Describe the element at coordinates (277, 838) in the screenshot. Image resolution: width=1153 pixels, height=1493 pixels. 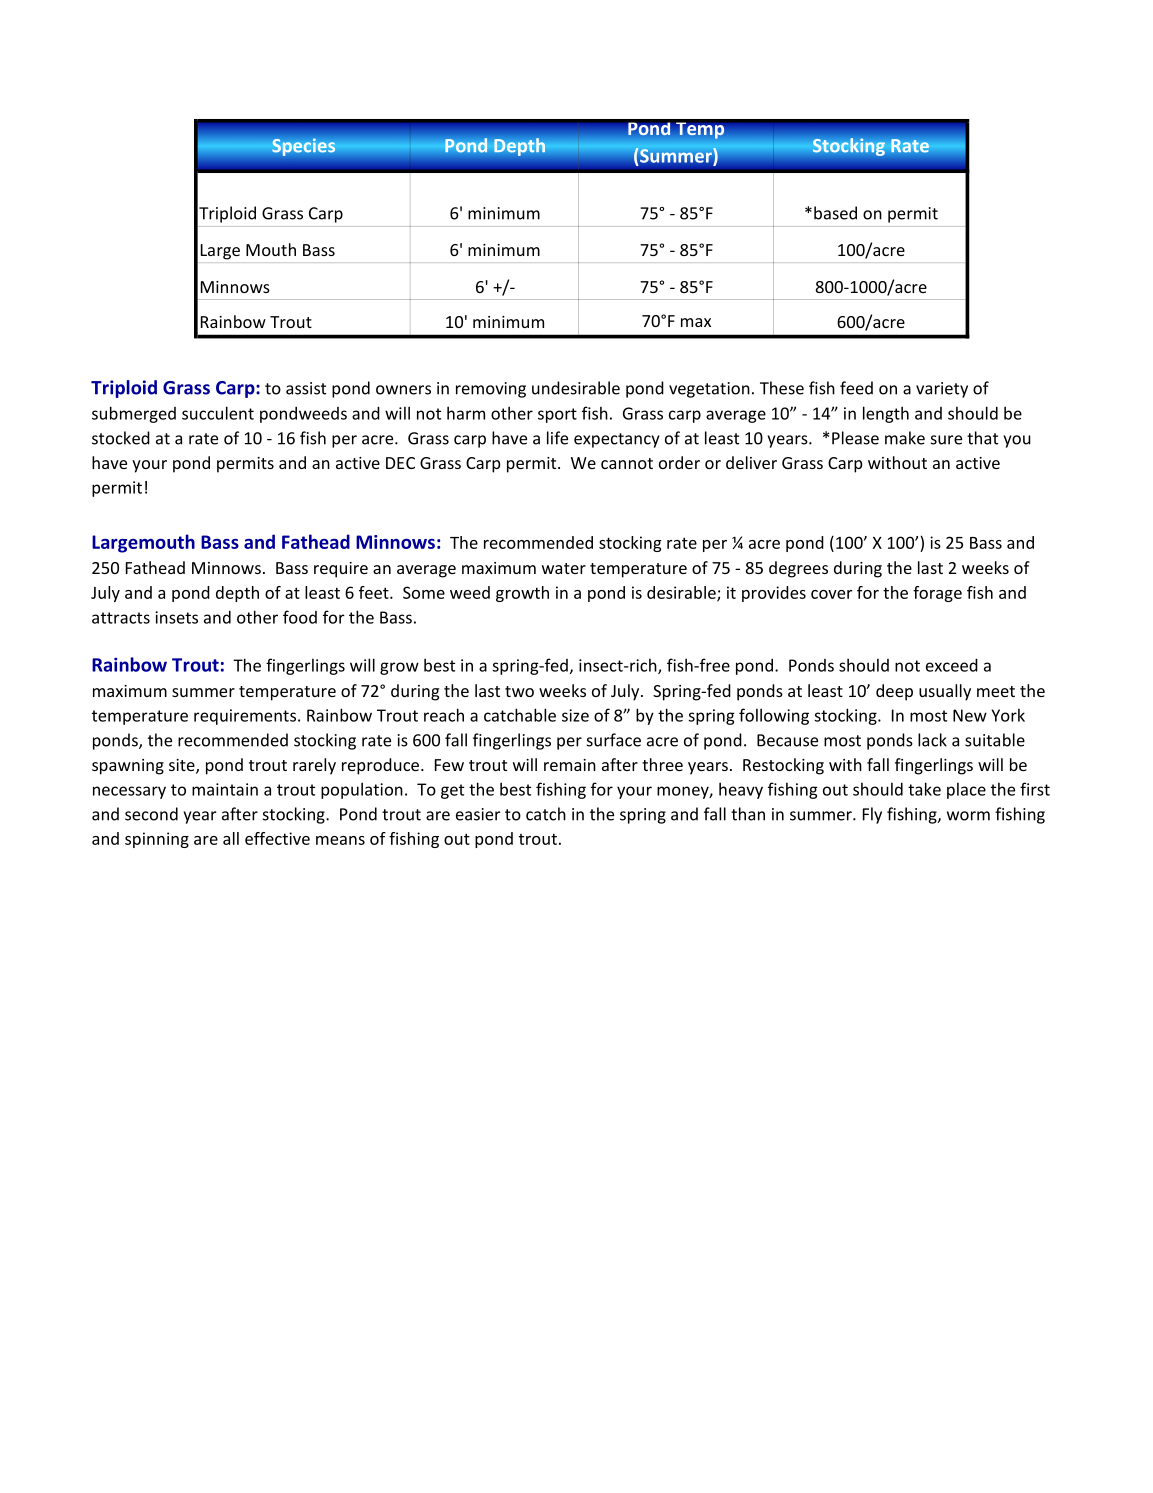
I see `effective` at that location.
